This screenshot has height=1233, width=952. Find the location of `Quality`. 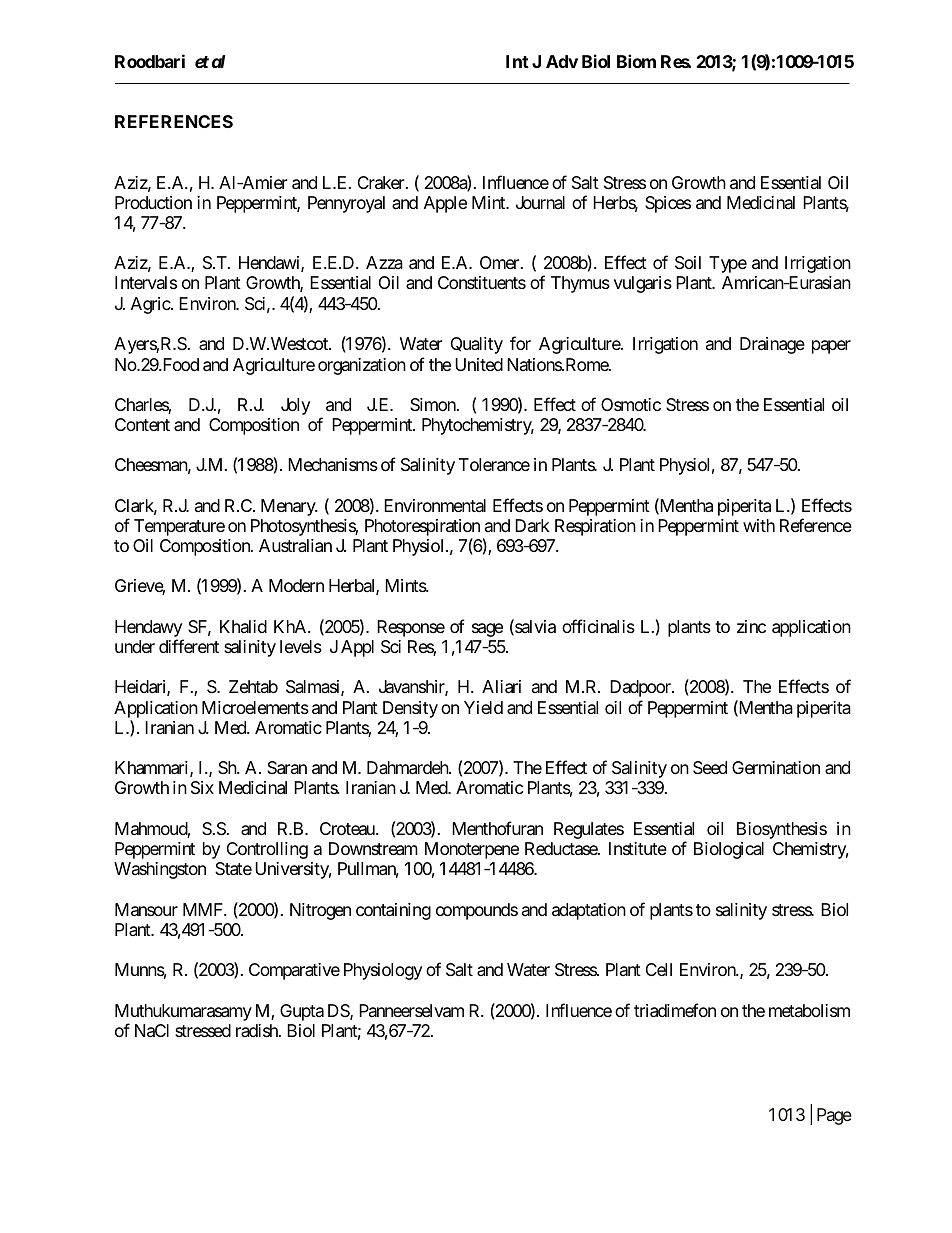

Quality is located at coordinates (477, 345).
